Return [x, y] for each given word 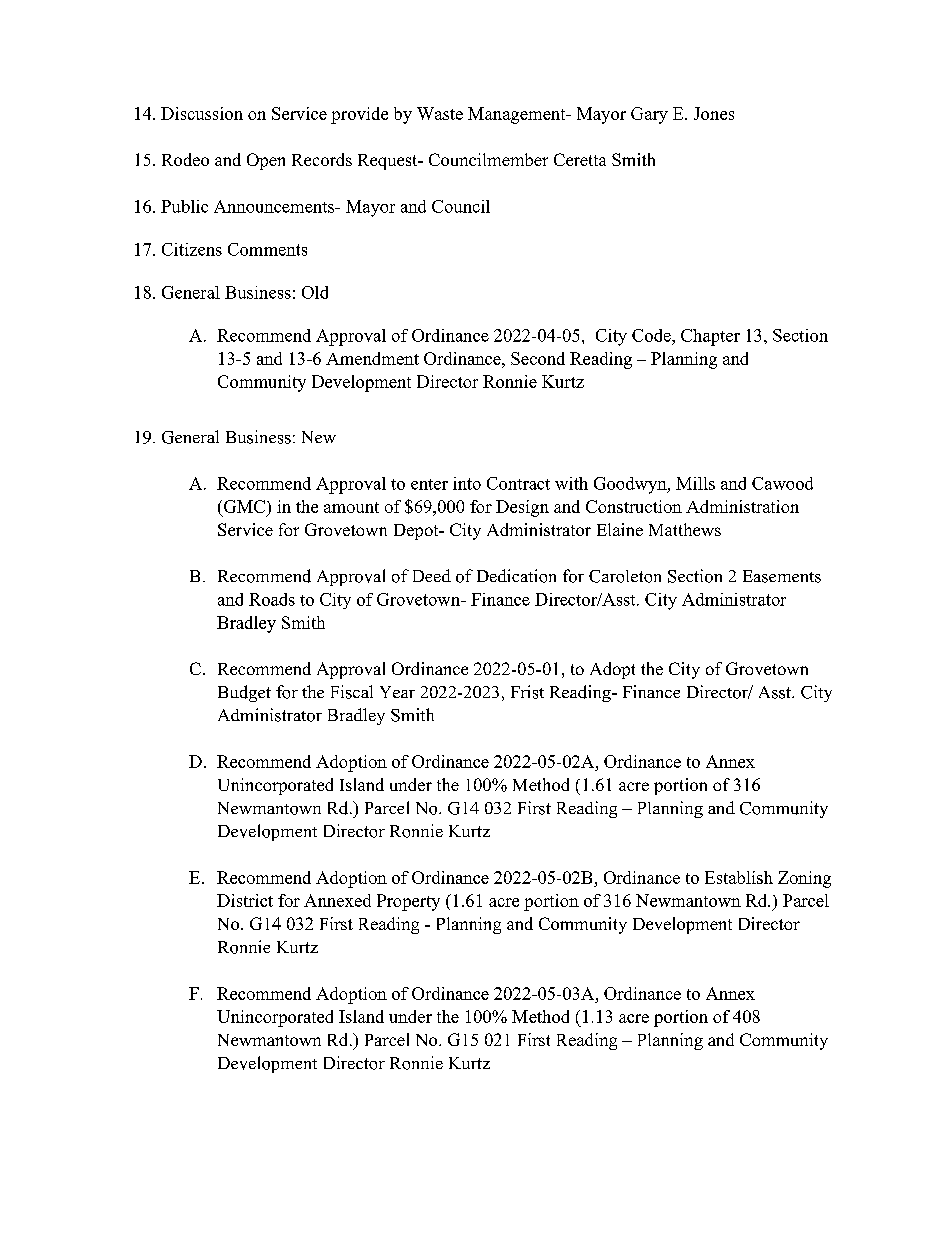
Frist [527, 692]
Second [538, 358]
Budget [244, 693]
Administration [742, 506]
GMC [244, 508]
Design [522, 508]
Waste [440, 113]
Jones [714, 113]
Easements [782, 576]
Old [315, 292]
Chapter [710, 337]
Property [408, 902]
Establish [739, 877]
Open [266, 161]
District [245, 900]
